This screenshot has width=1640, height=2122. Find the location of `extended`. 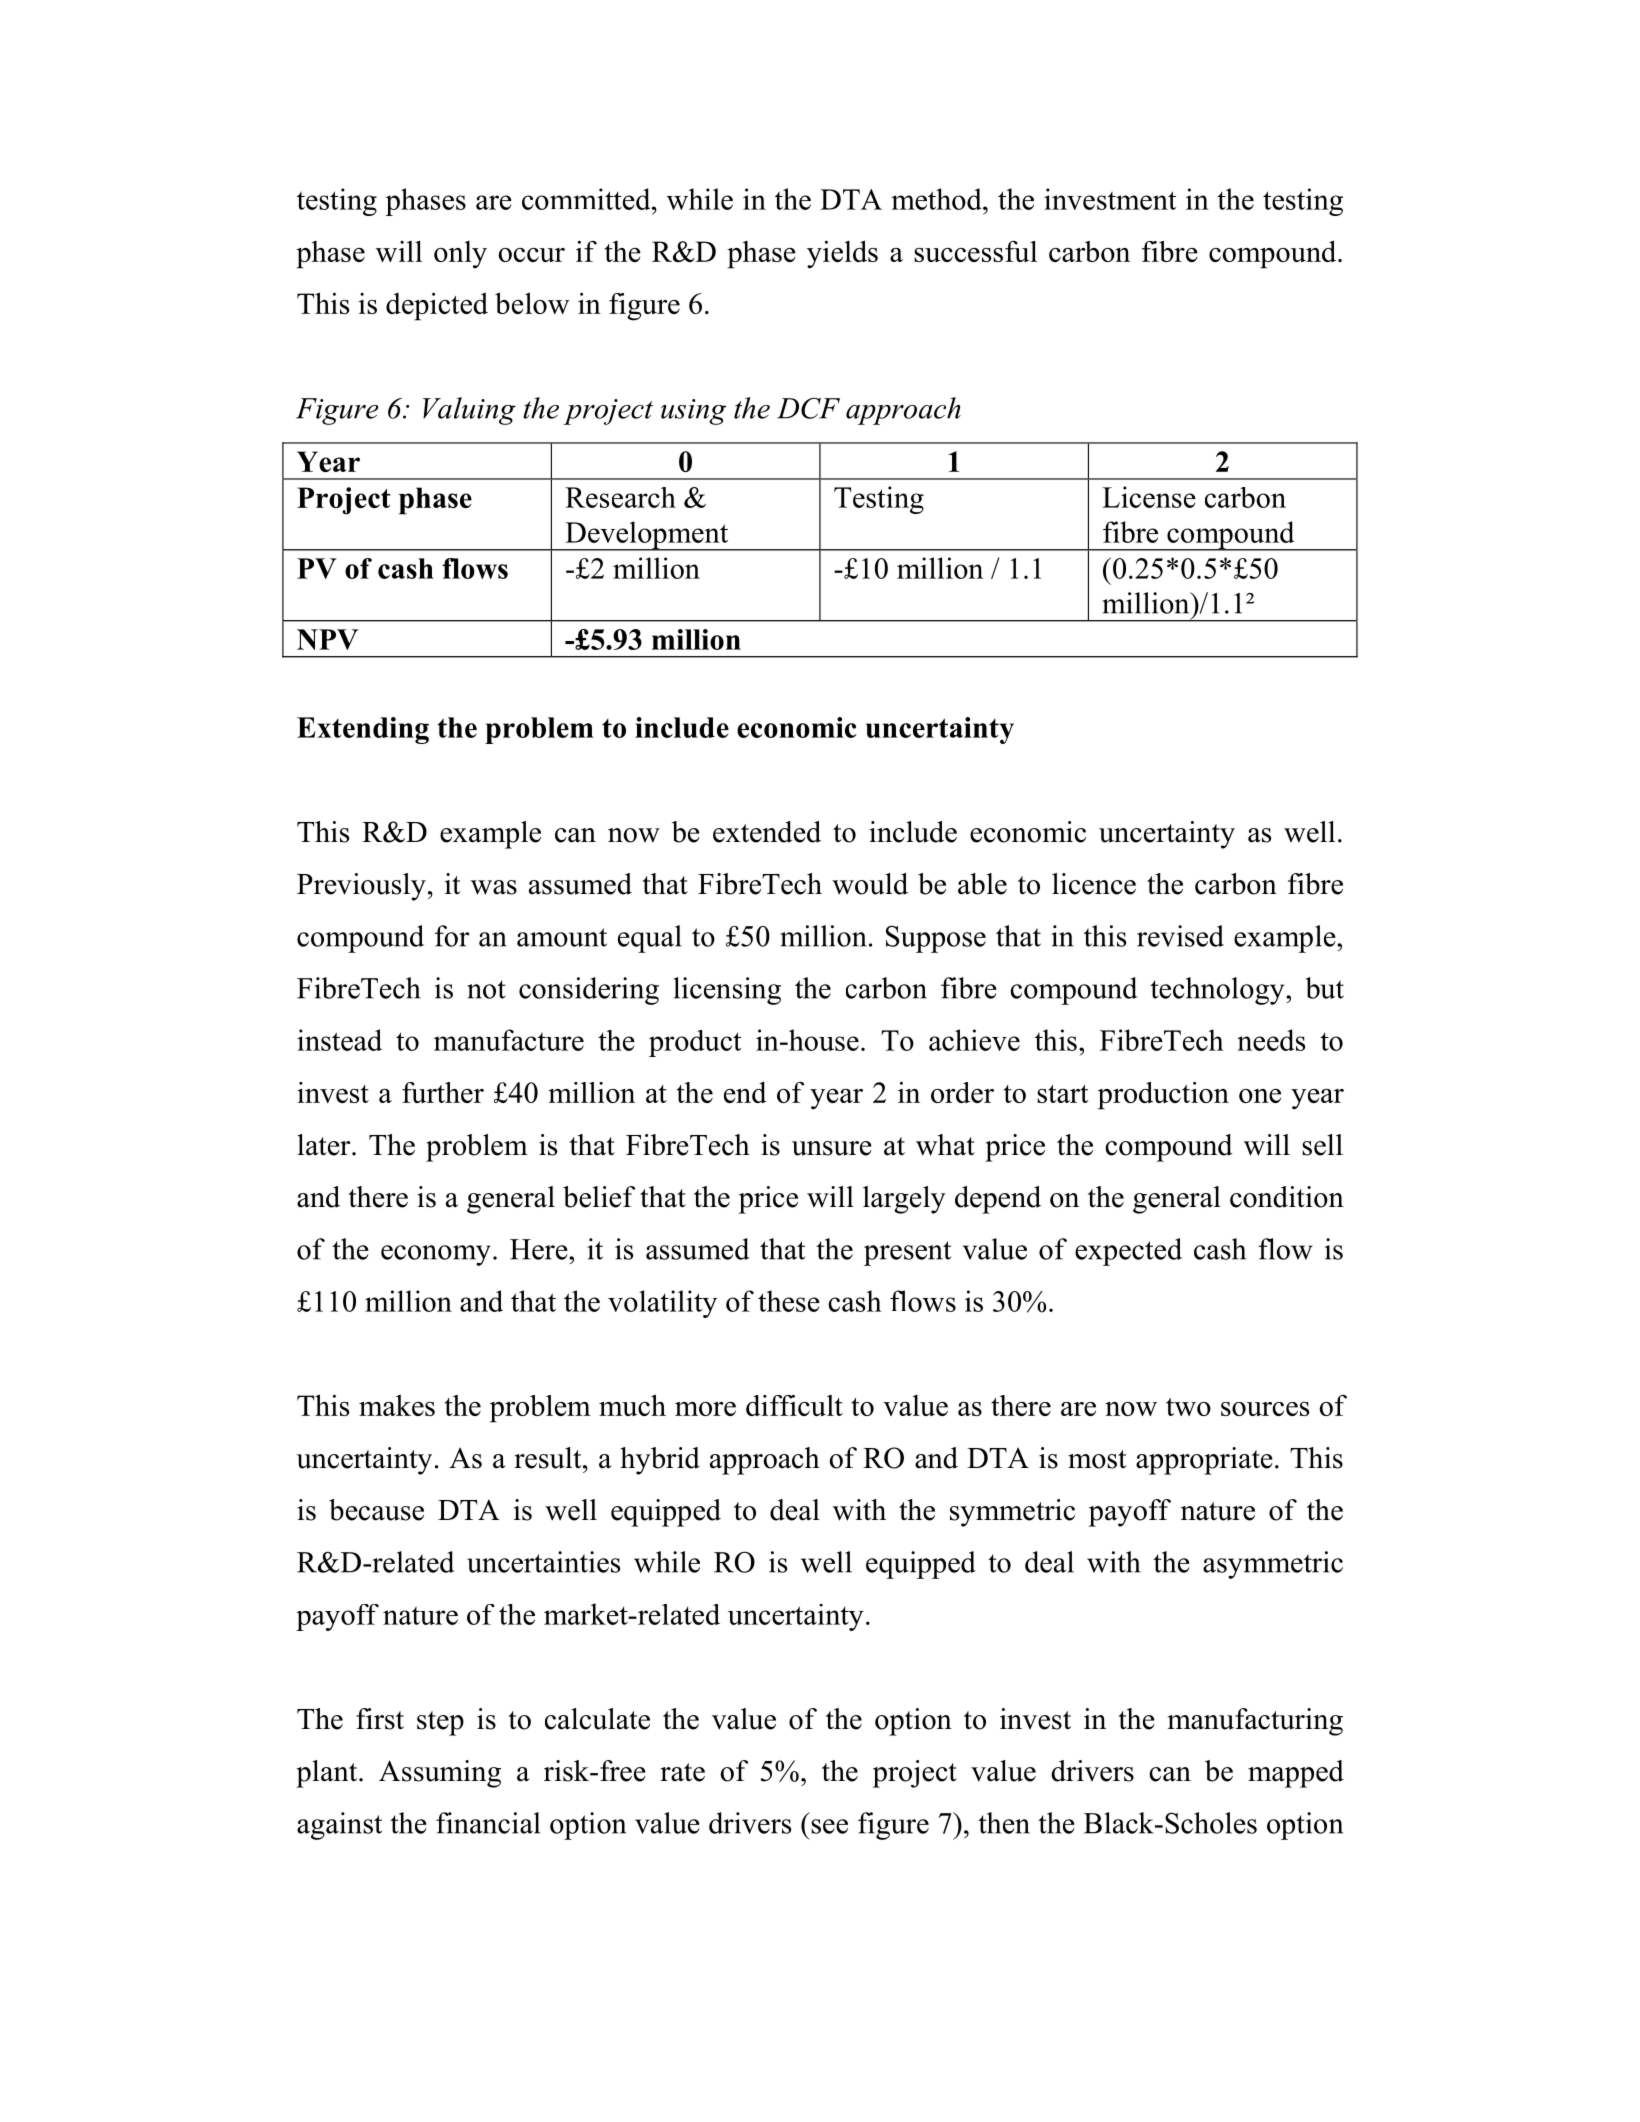

extended is located at coordinates (767, 832).
